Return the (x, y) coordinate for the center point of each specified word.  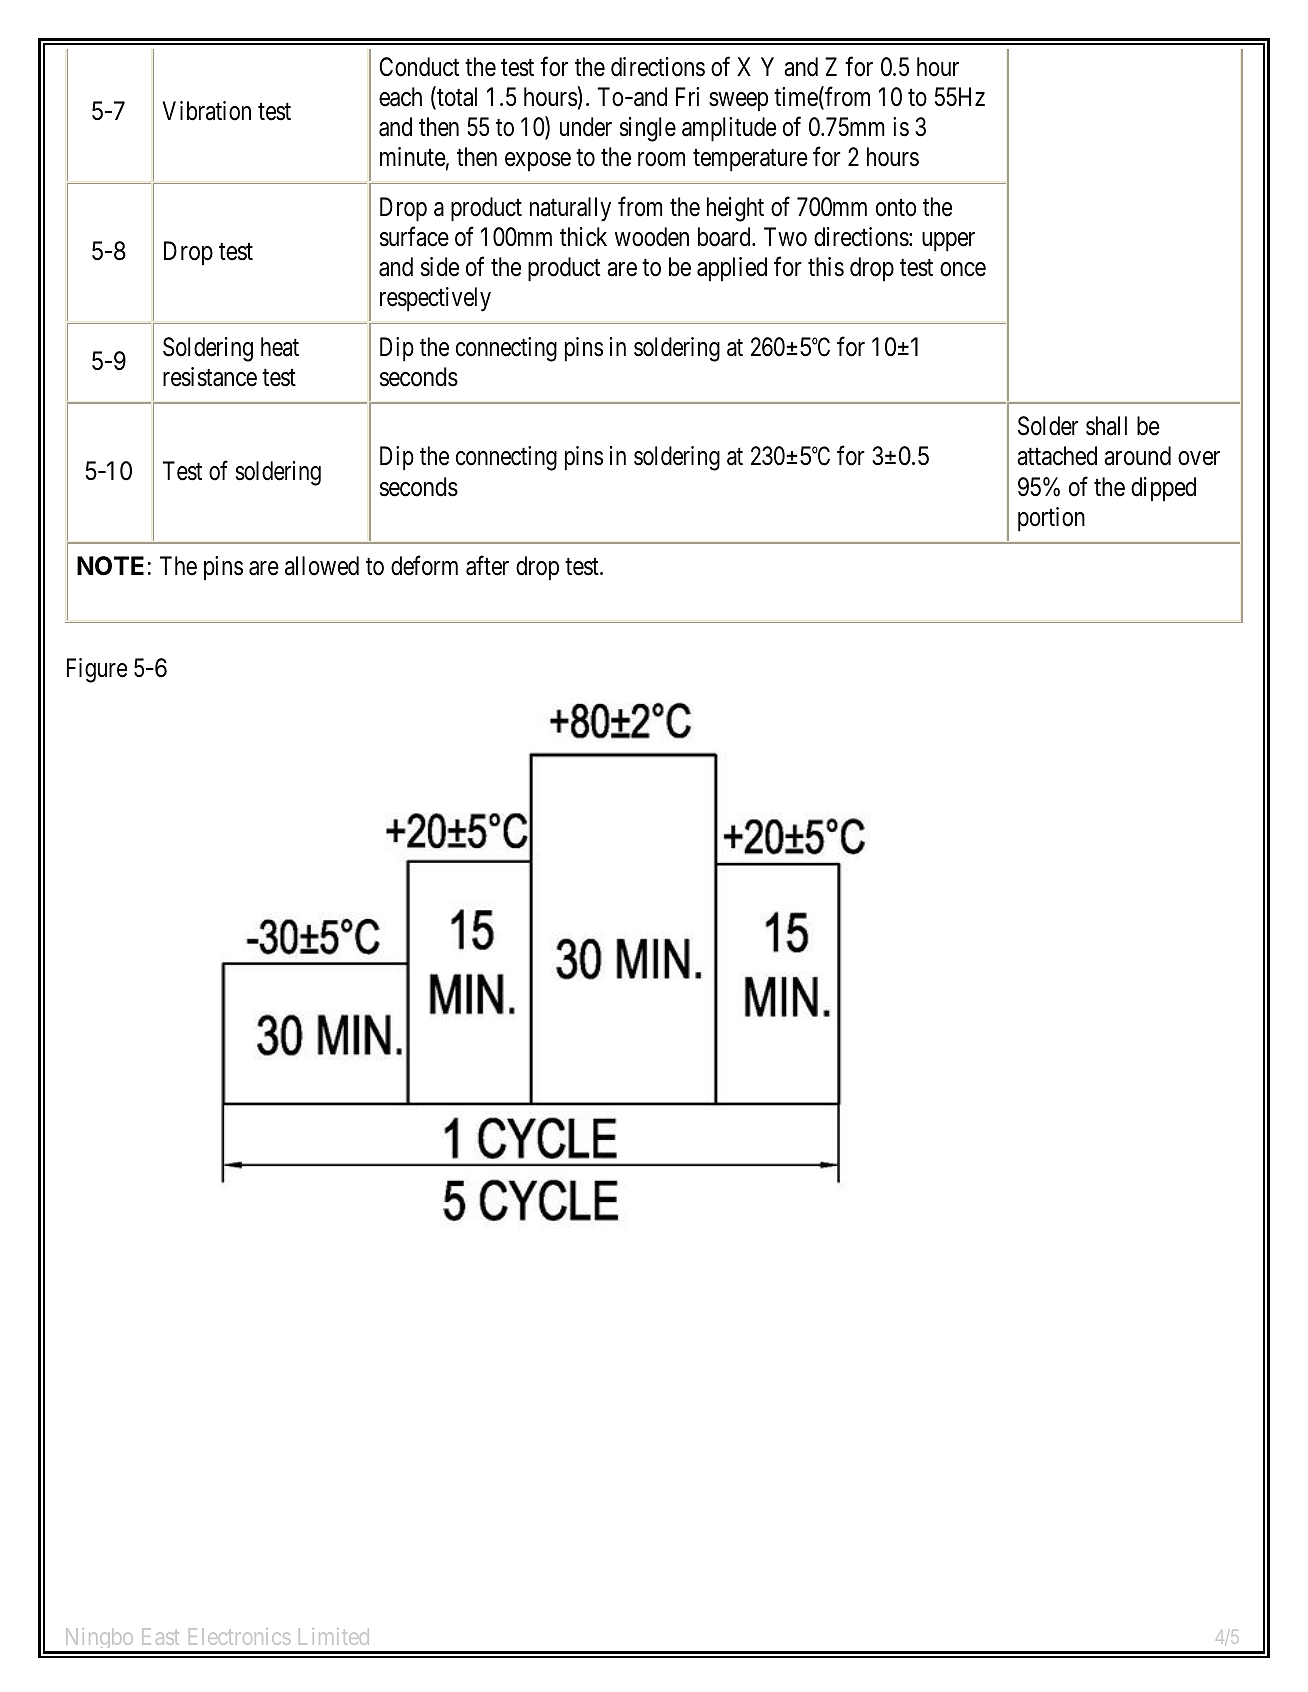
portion (1051, 519)
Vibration (206, 111)
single (648, 129)
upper (948, 242)
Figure (97, 670)
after (487, 566)
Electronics (239, 1636)
